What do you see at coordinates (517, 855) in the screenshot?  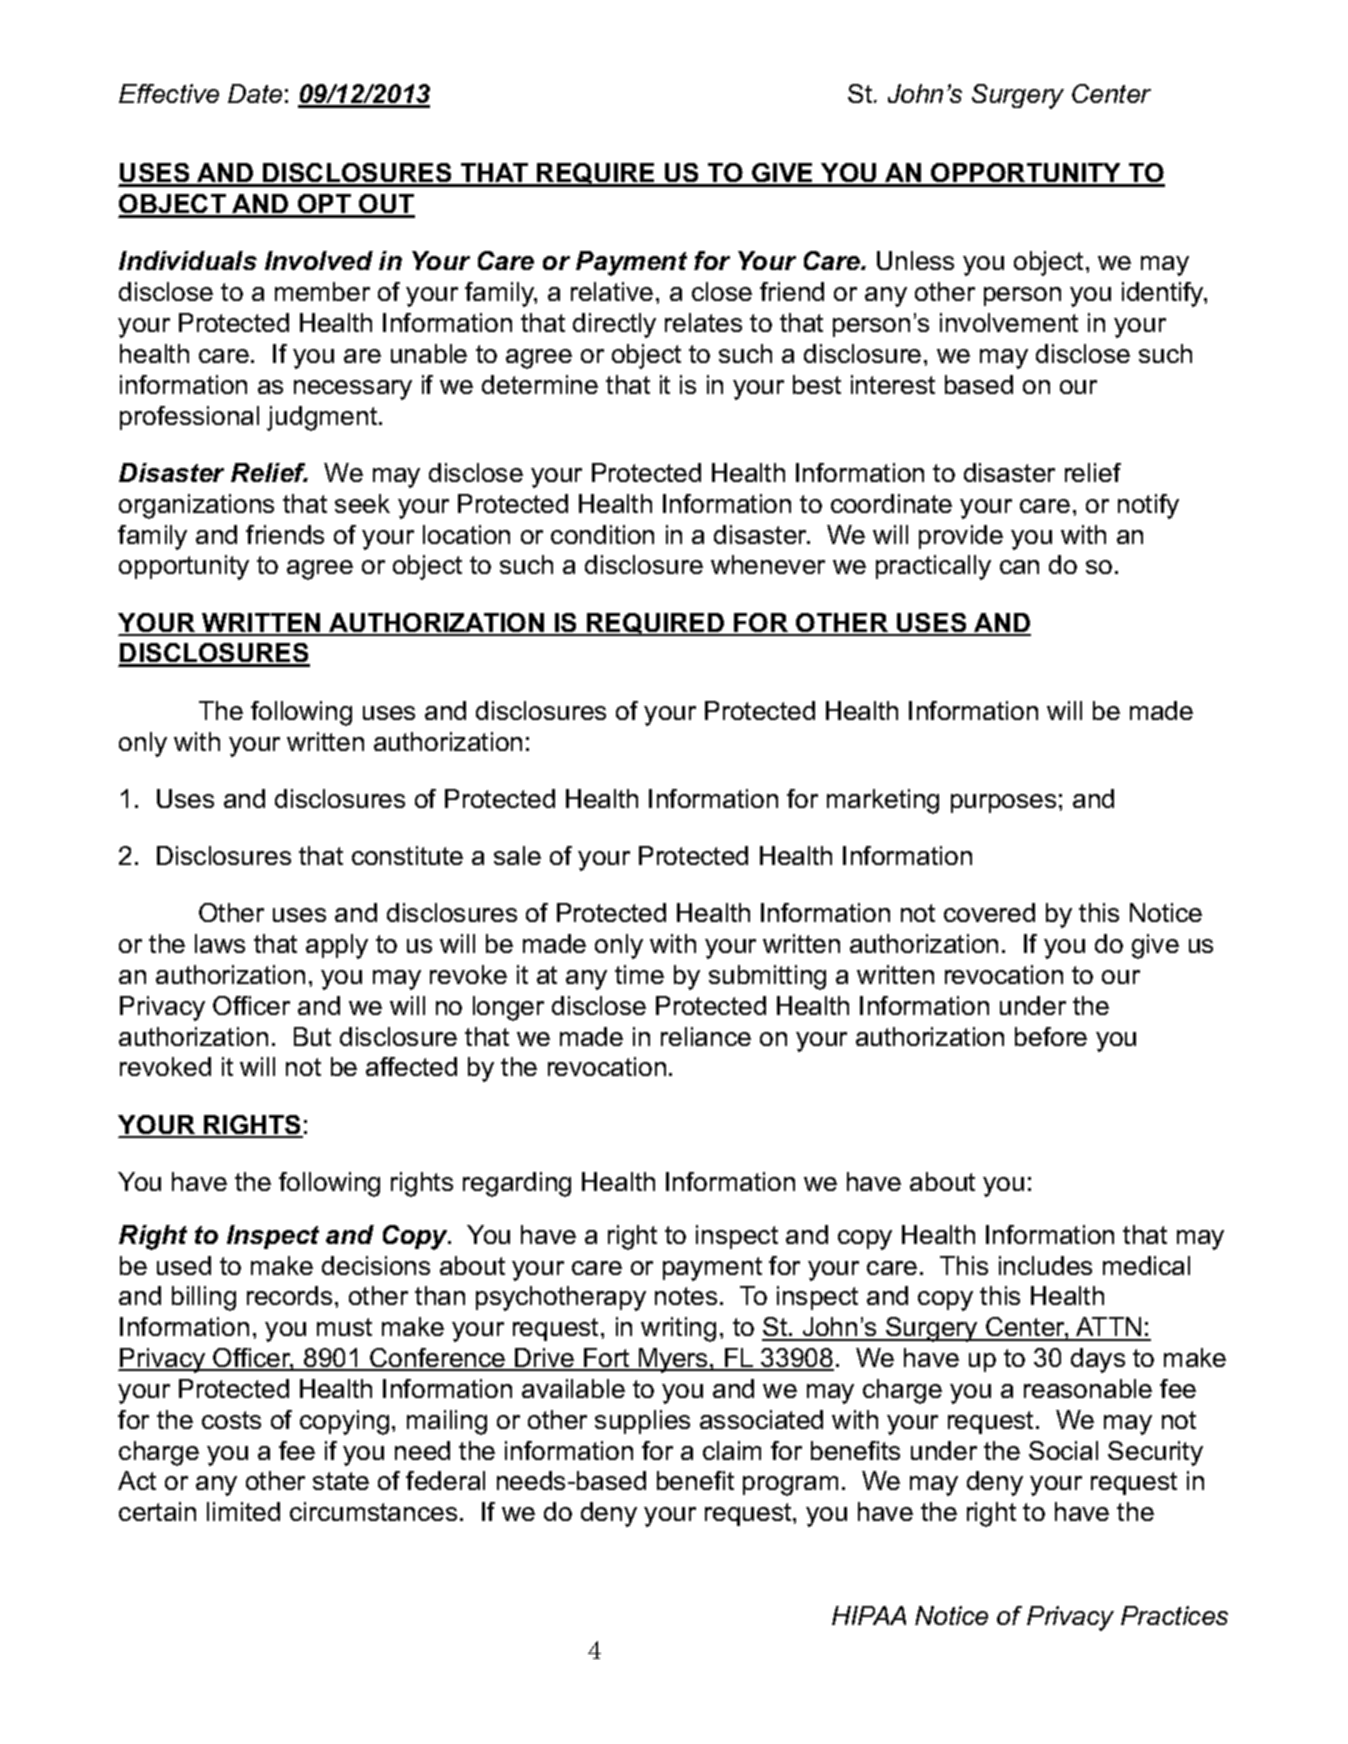 I see `sale` at bounding box center [517, 855].
